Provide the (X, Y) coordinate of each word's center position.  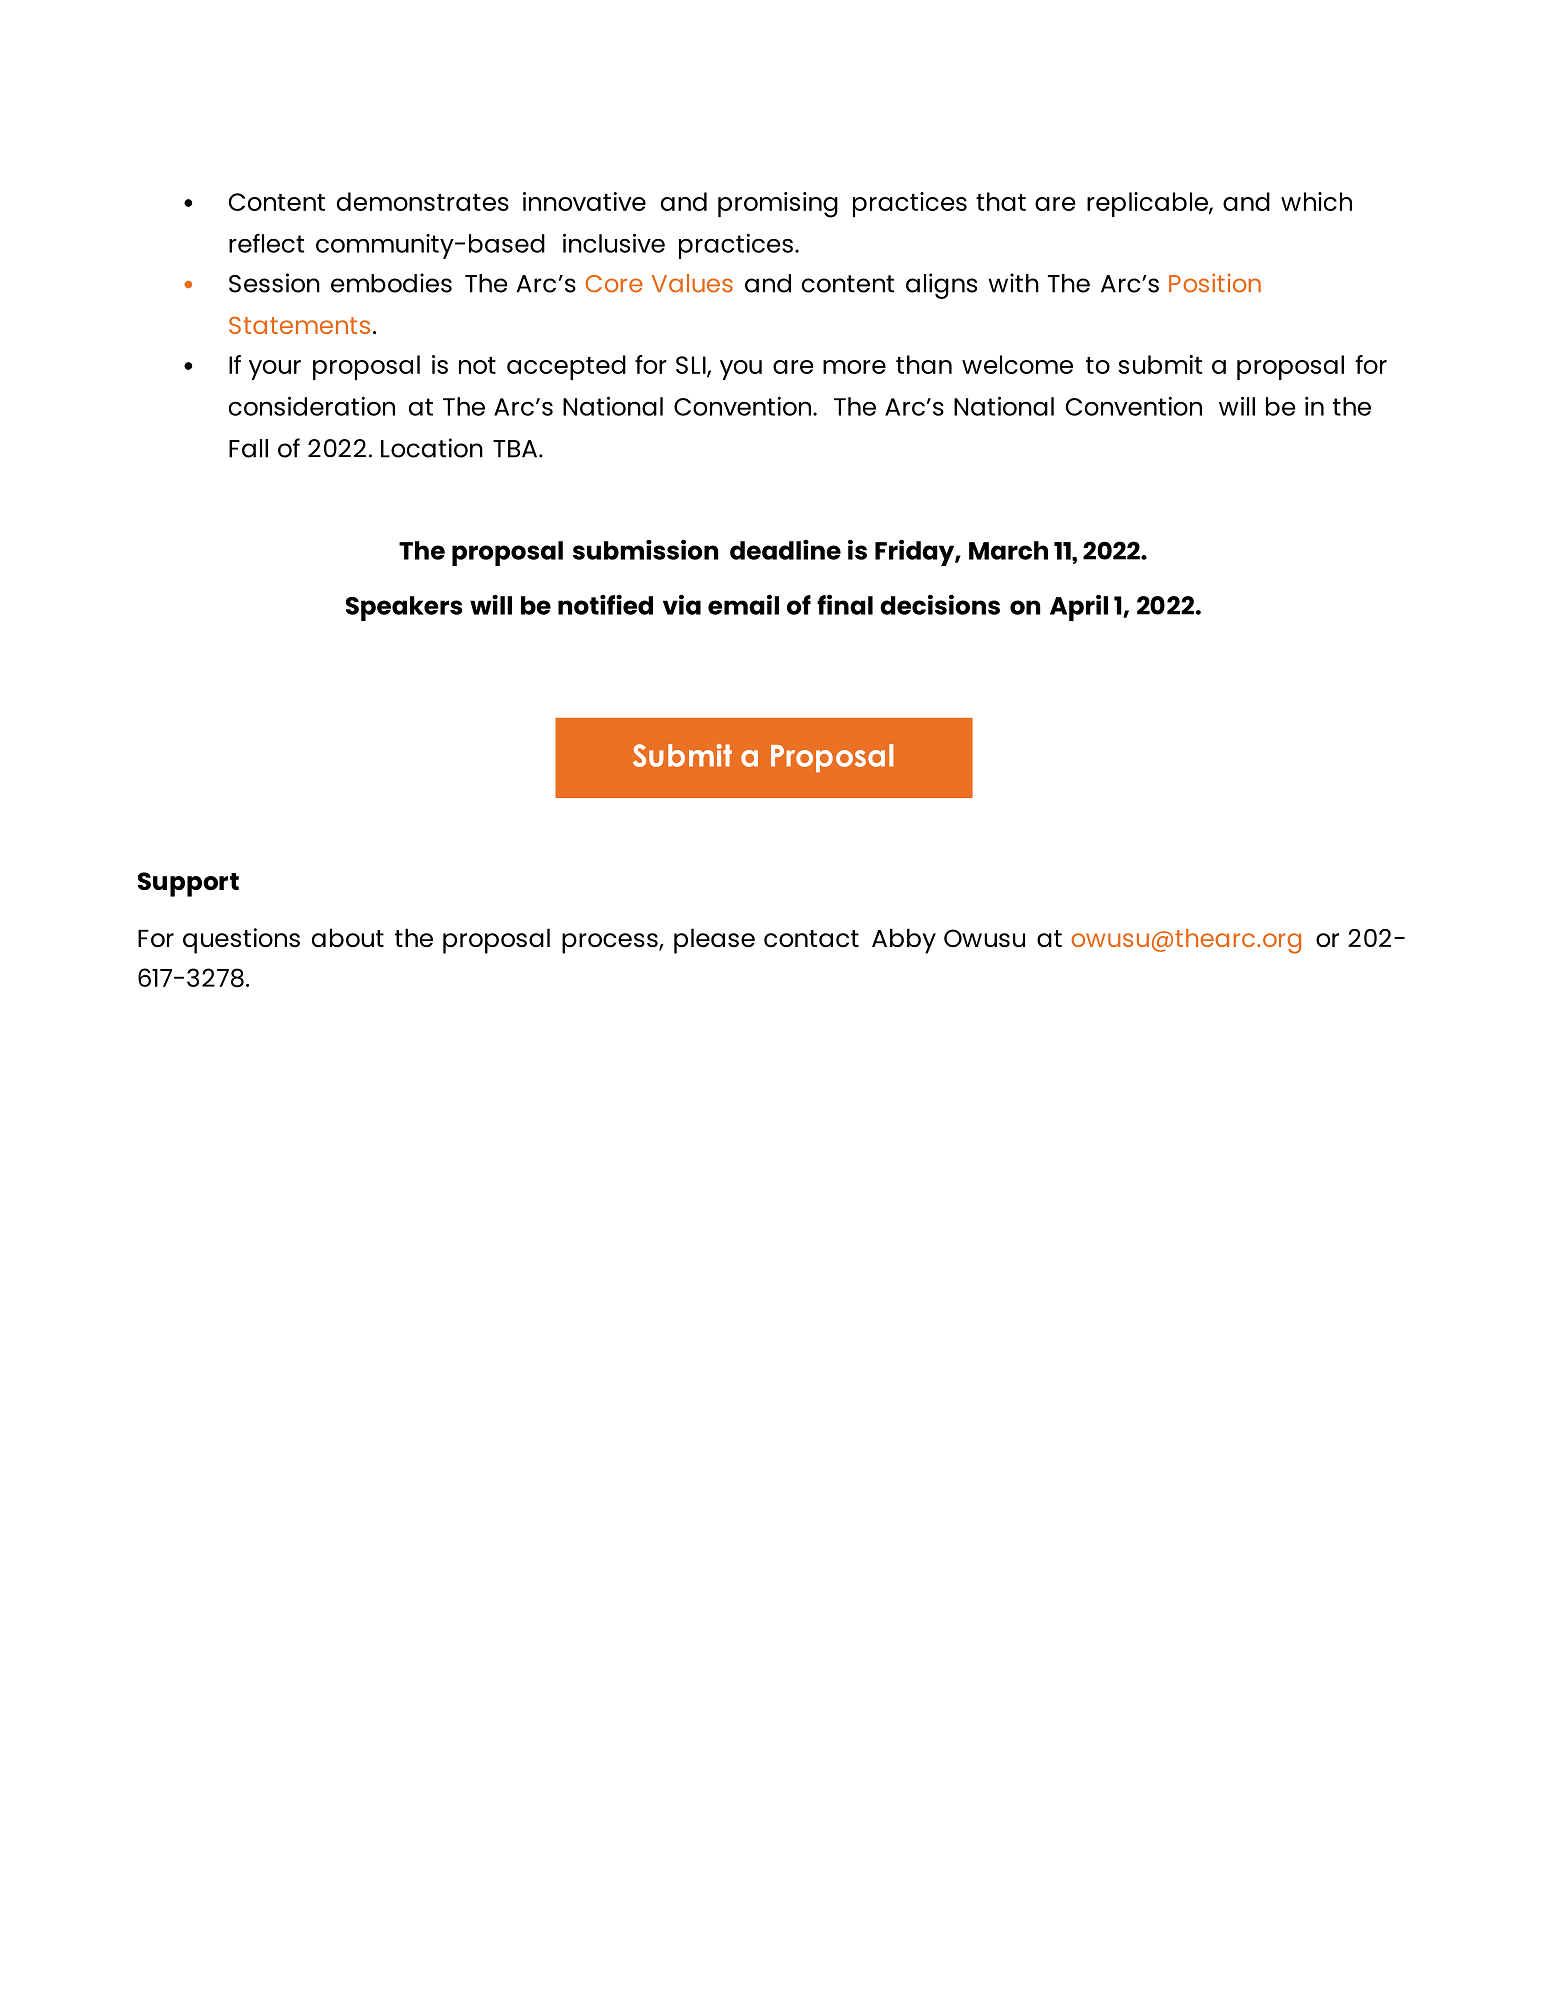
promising (778, 205)
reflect (266, 243)
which (1316, 201)
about (348, 937)
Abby (904, 941)
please (714, 941)
